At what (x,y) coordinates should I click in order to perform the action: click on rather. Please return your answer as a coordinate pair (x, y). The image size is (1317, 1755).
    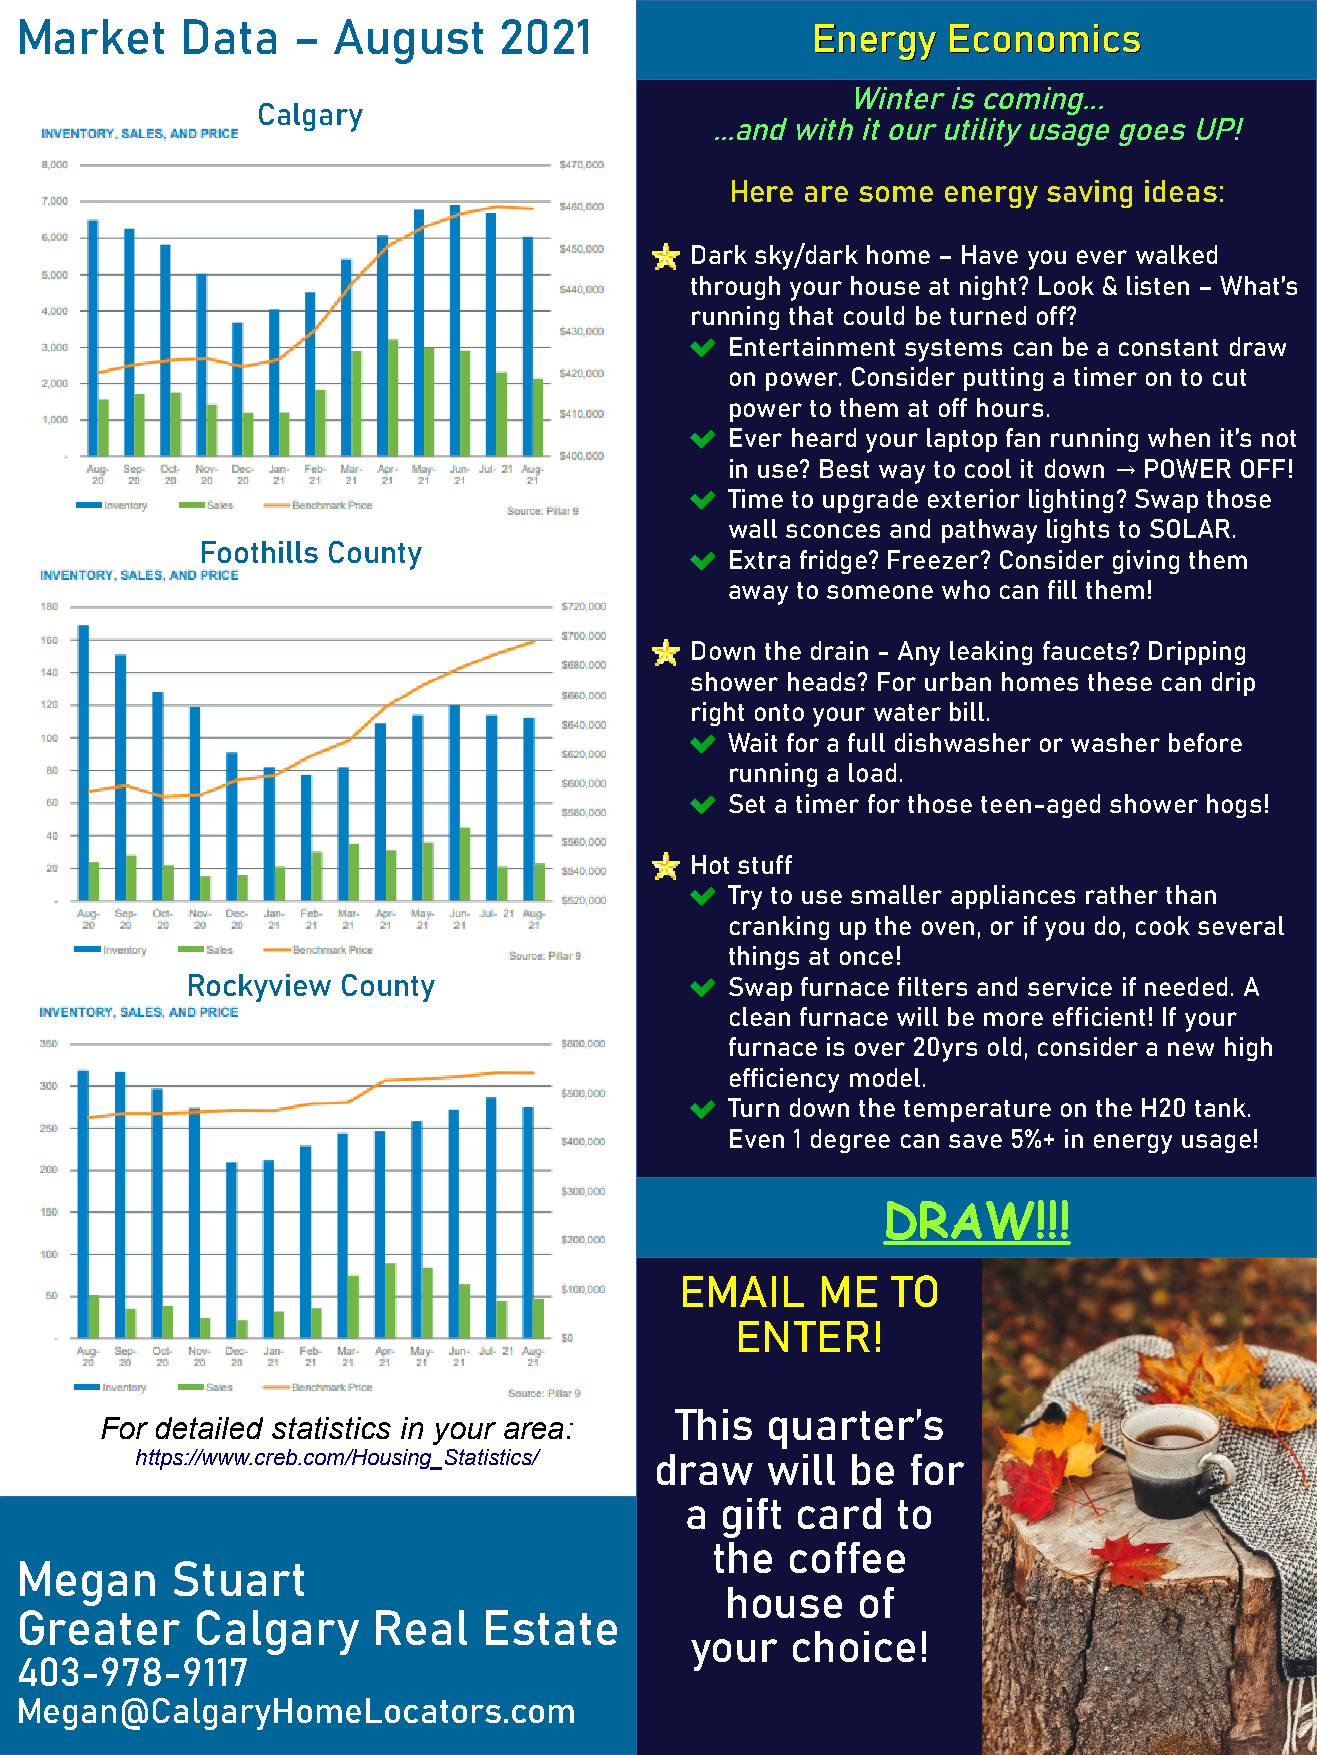
    Looking at the image, I should click on (1122, 894).
